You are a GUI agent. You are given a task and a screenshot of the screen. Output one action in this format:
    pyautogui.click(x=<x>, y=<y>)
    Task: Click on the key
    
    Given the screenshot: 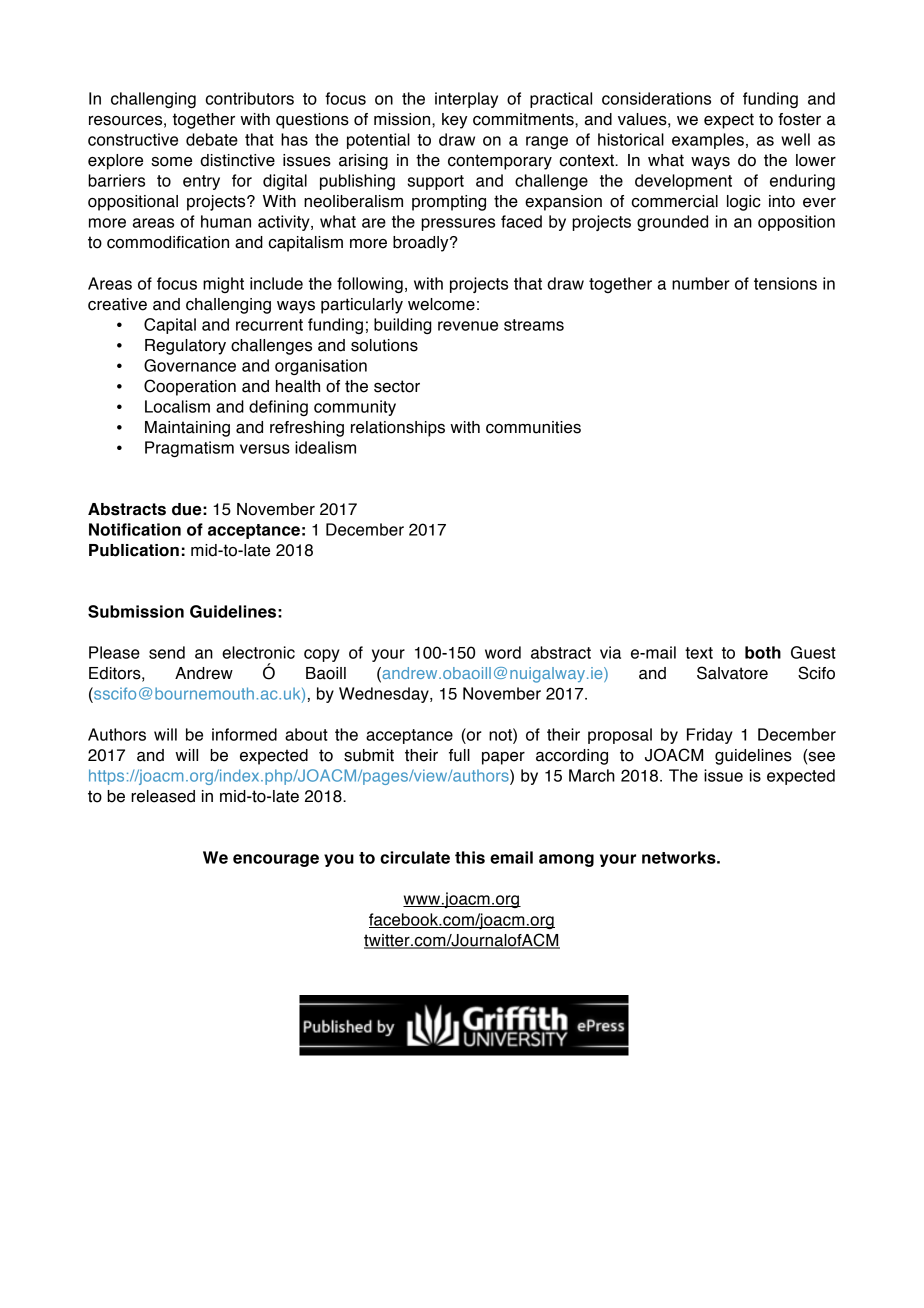 What is the action you would take?
    pyautogui.click(x=455, y=121)
